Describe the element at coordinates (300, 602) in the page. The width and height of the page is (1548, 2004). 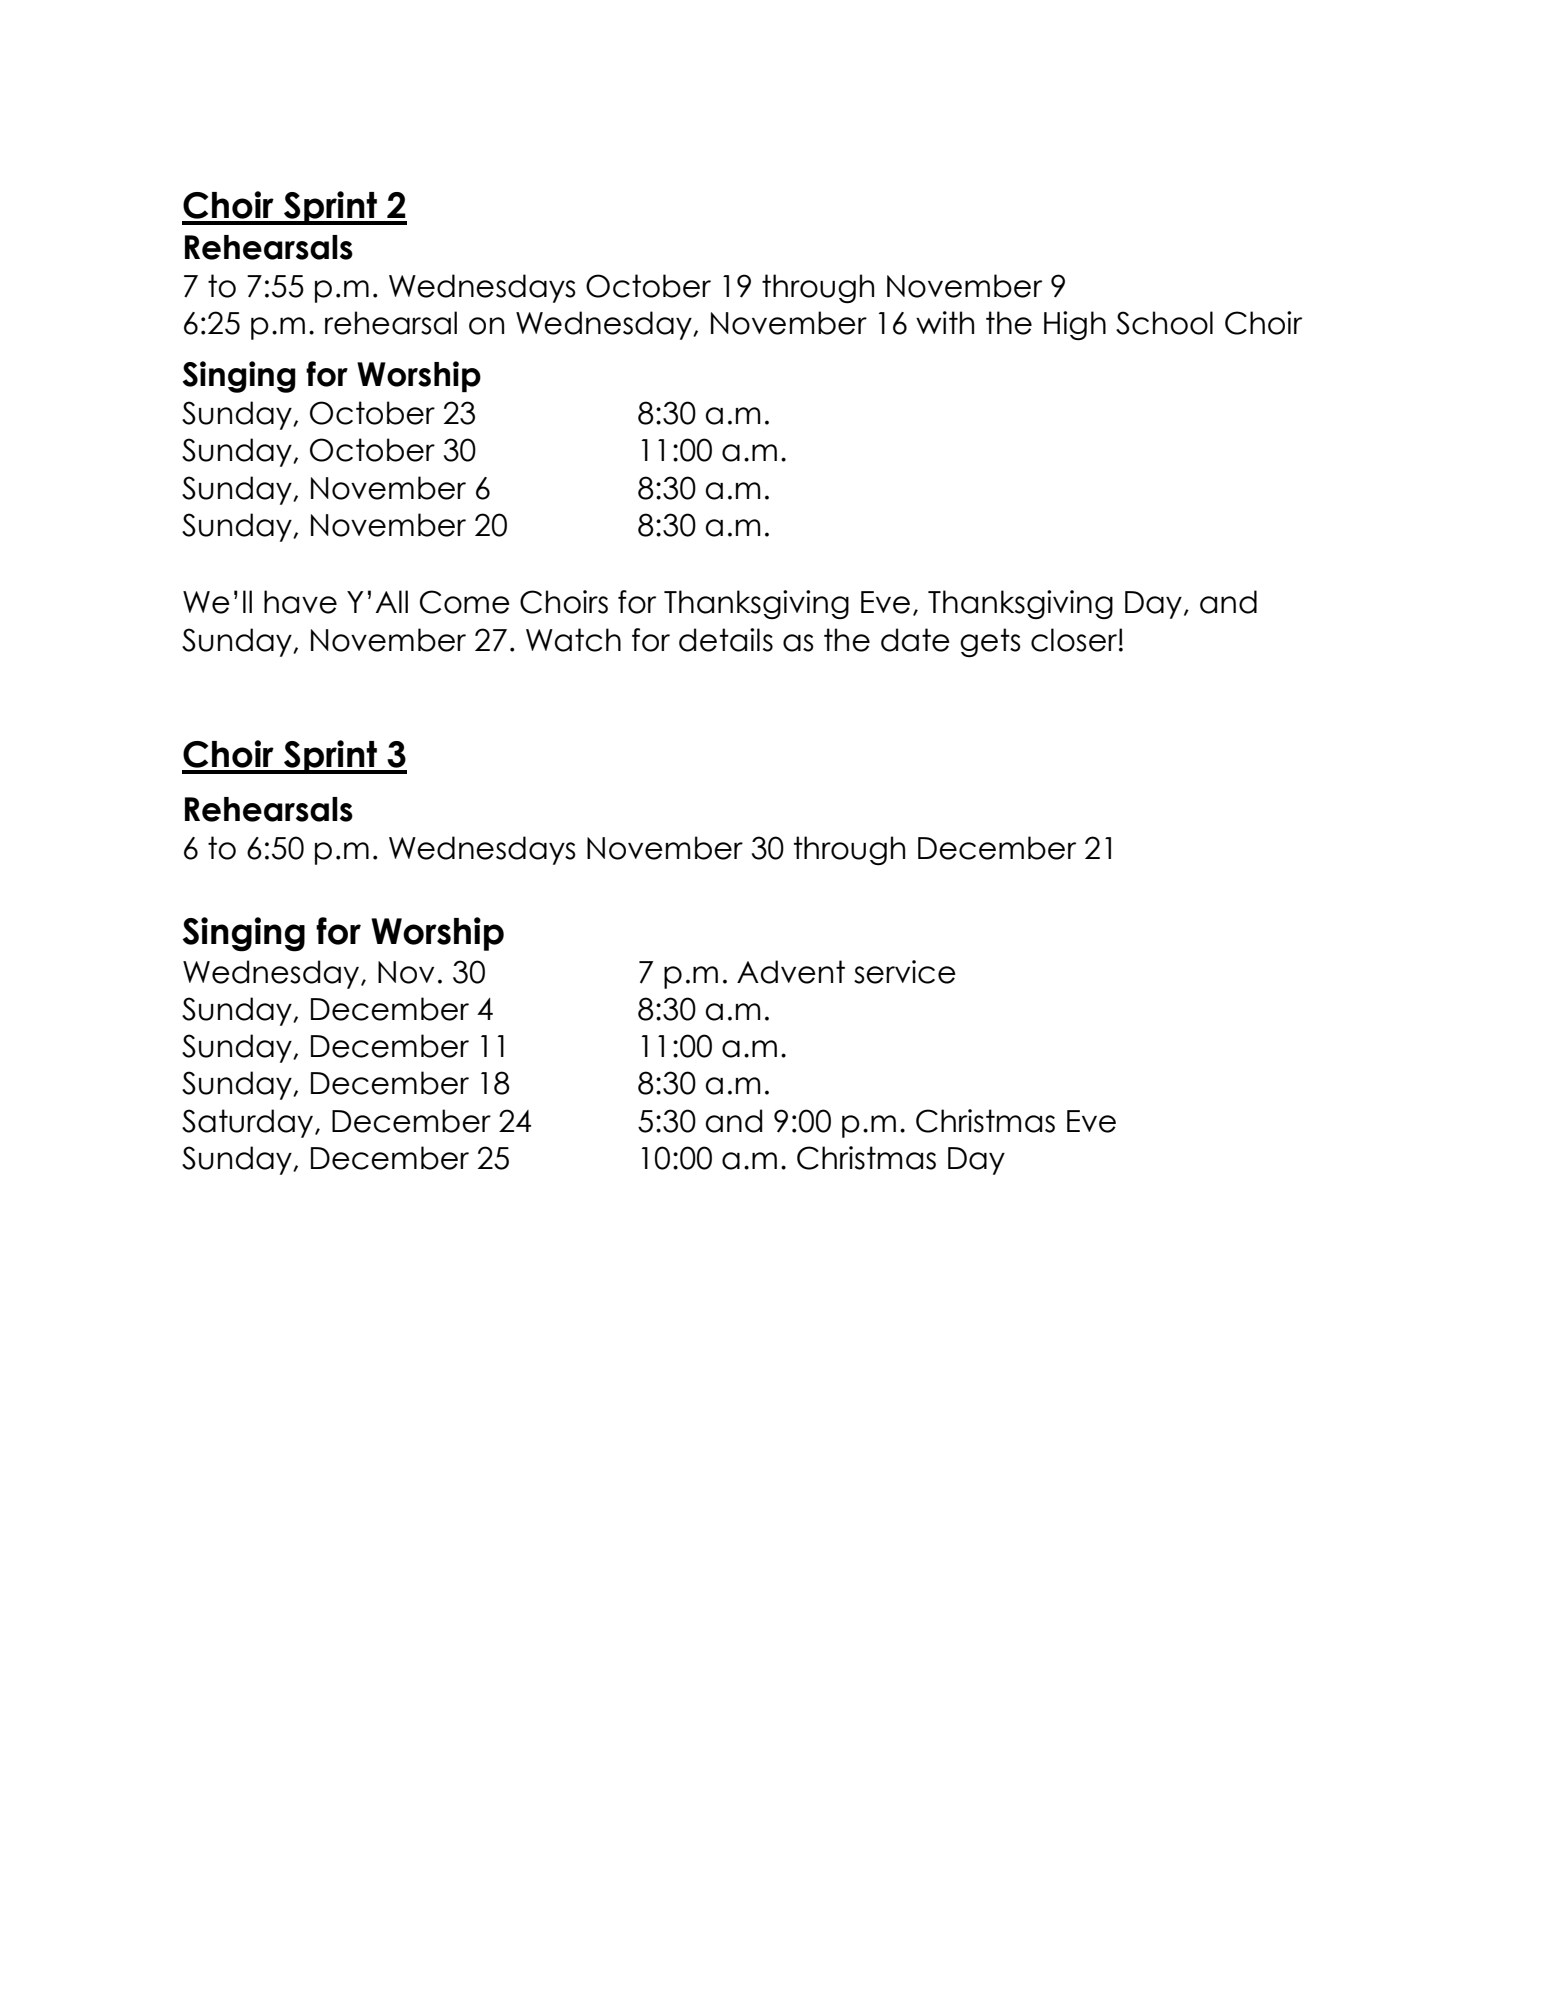
I see `have` at that location.
